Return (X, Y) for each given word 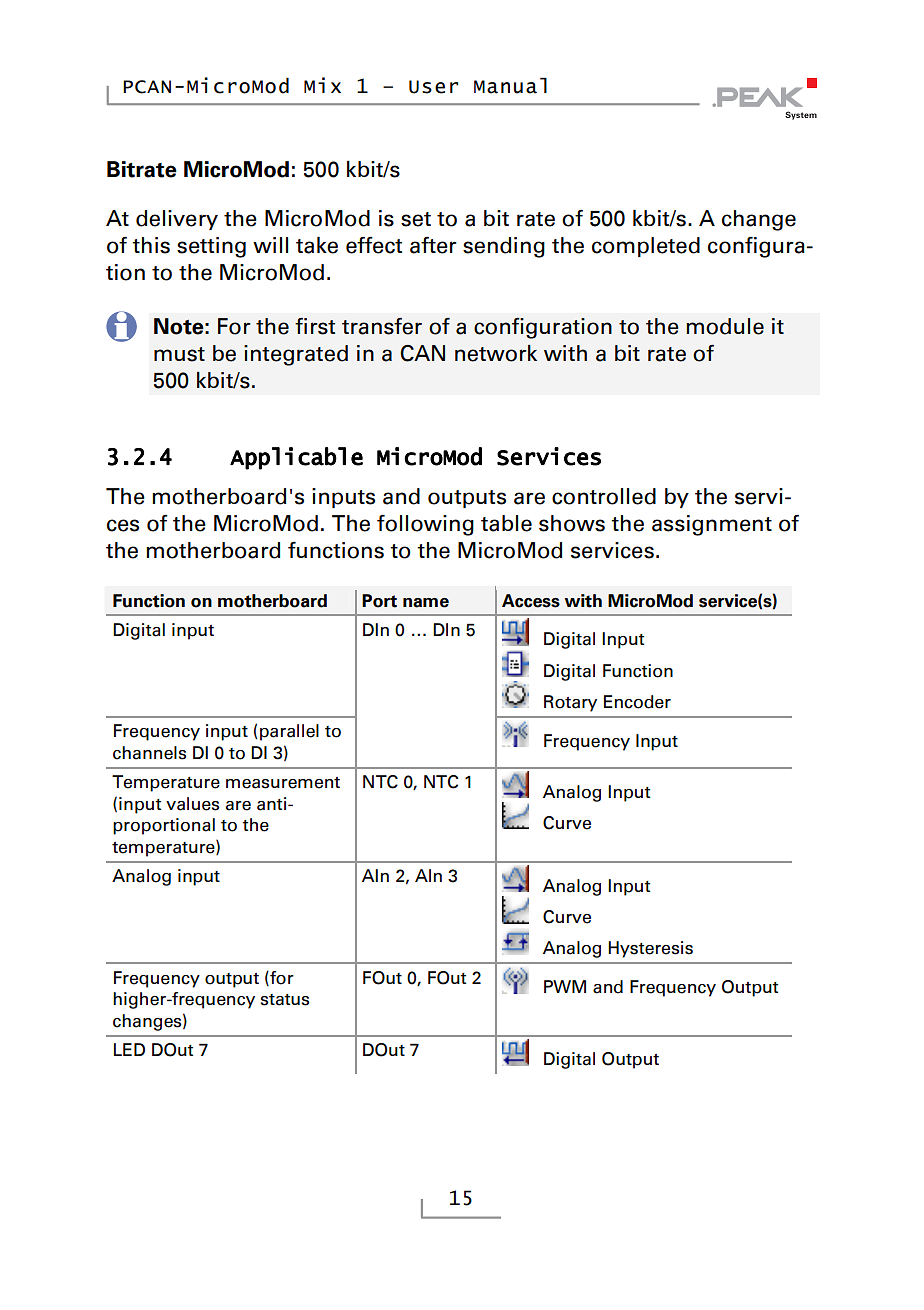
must (179, 354)
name (426, 603)
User (433, 87)
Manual (510, 85)
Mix (322, 85)
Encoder (637, 702)
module (725, 326)
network (496, 353)
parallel (289, 732)
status (285, 1000)
